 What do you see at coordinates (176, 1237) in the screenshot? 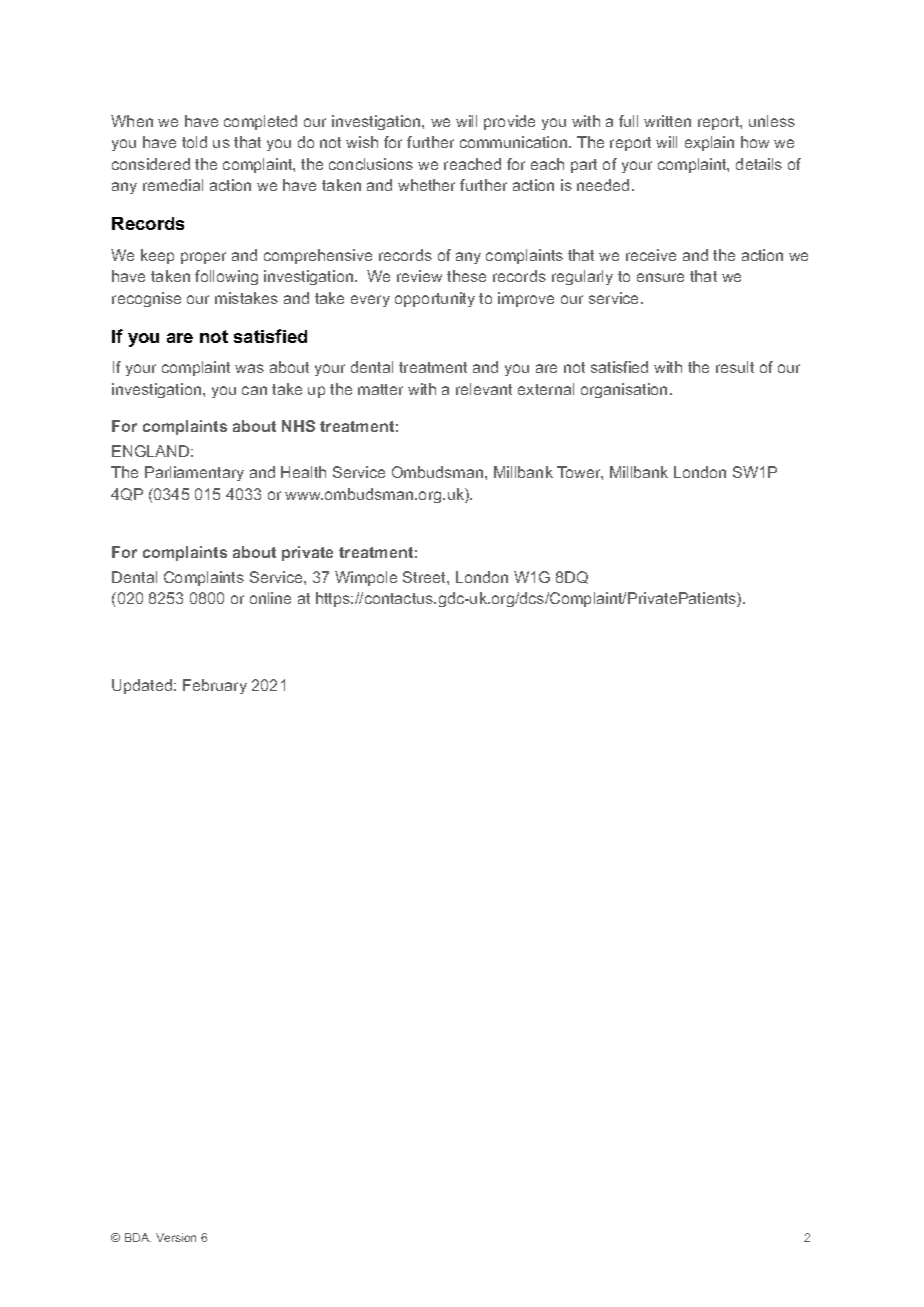
I see `Version` at bounding box center [176, 1237].
